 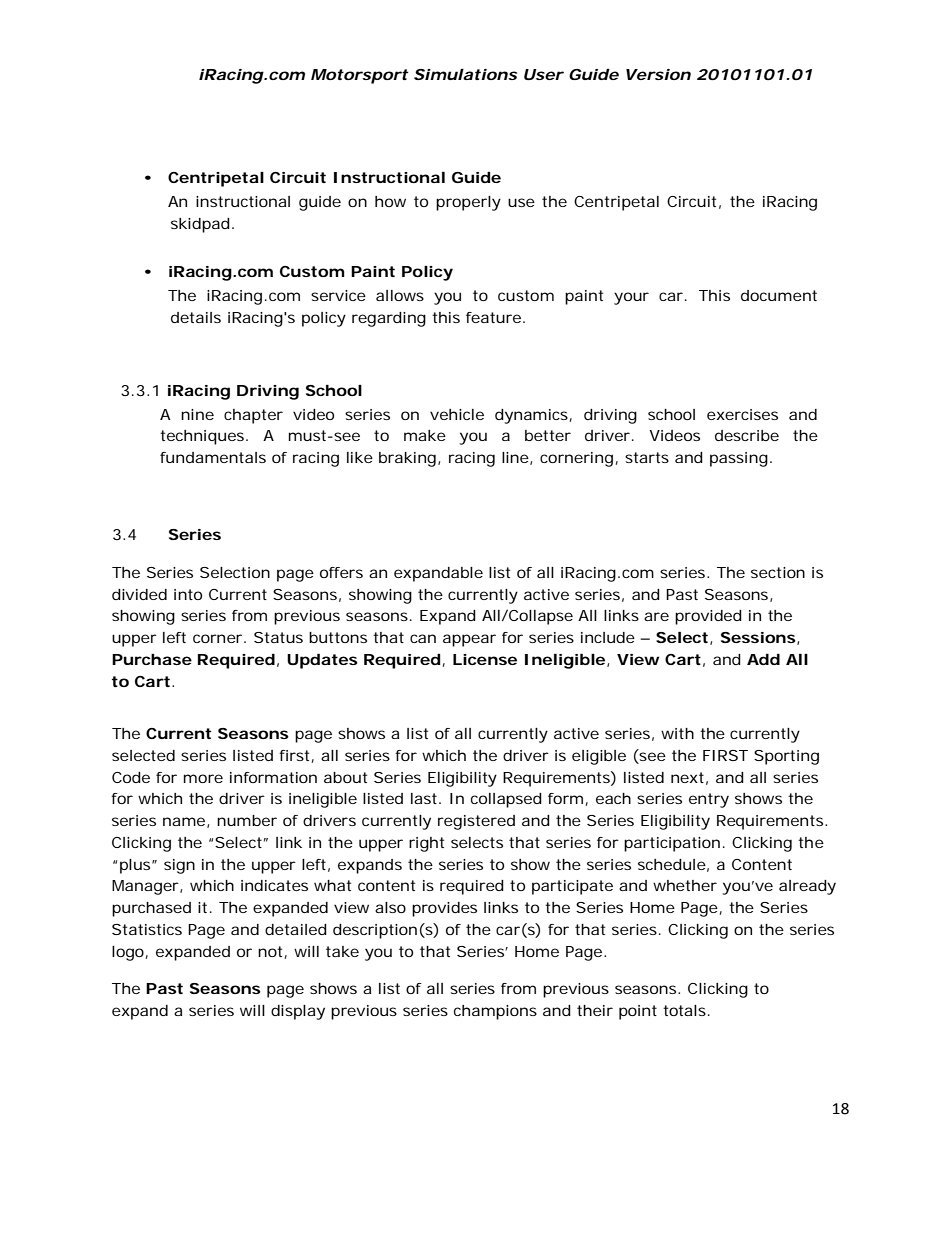 I want to click on Simulations, so click(x=465, y=74).
